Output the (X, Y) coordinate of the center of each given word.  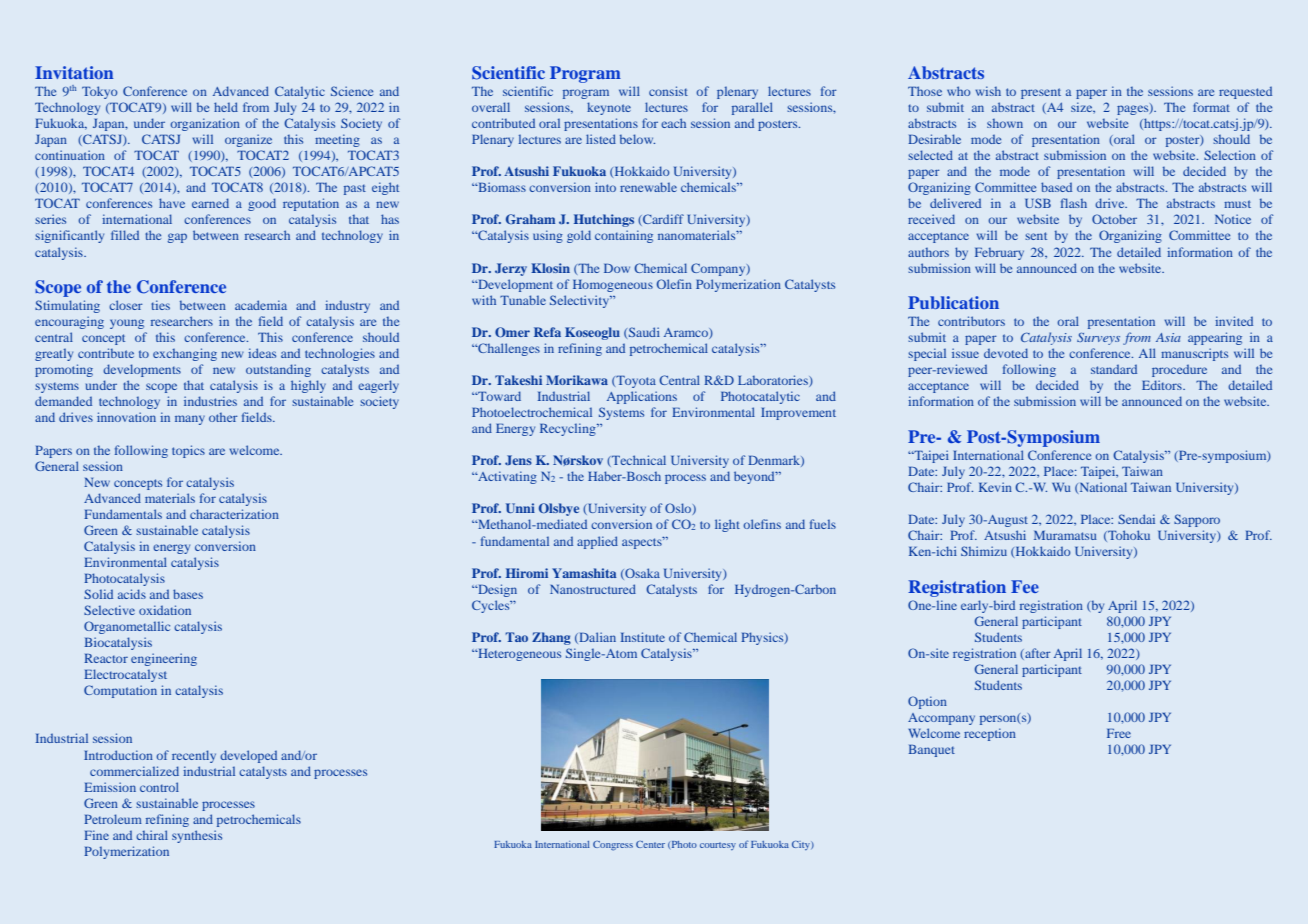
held (226, 107)
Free (1119, 733)
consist (668, 91)
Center (650, 844)
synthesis (197, 836)
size (1083, 107)
